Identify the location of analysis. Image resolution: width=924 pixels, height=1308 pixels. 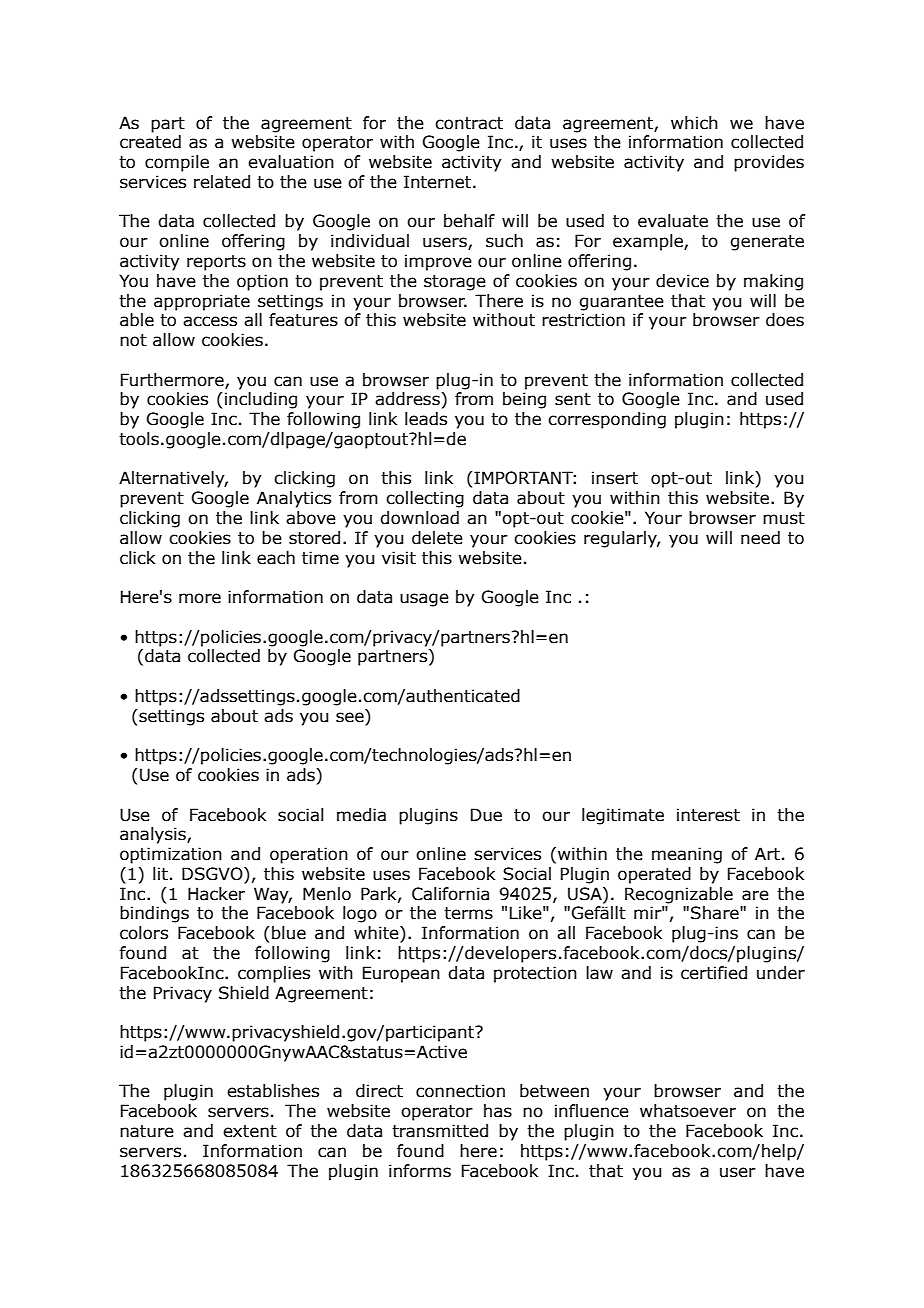
(154, 835).
